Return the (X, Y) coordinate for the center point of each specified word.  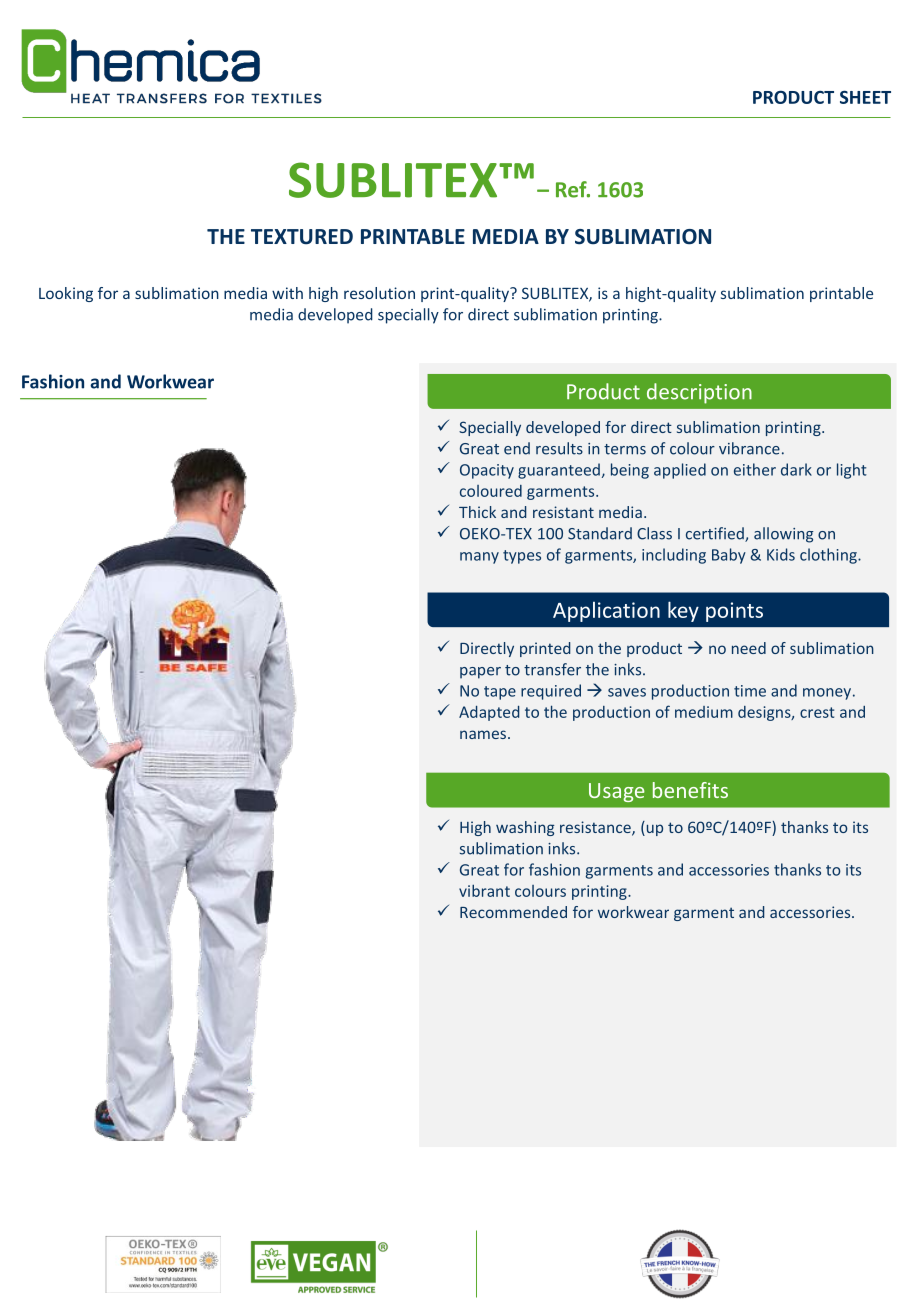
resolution (379, 293)
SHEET (865, 97)
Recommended (513, 912)
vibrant (484, 890)
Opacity (487, 471)
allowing (784, 535)
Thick (477, 512)
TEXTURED (302, 237)
